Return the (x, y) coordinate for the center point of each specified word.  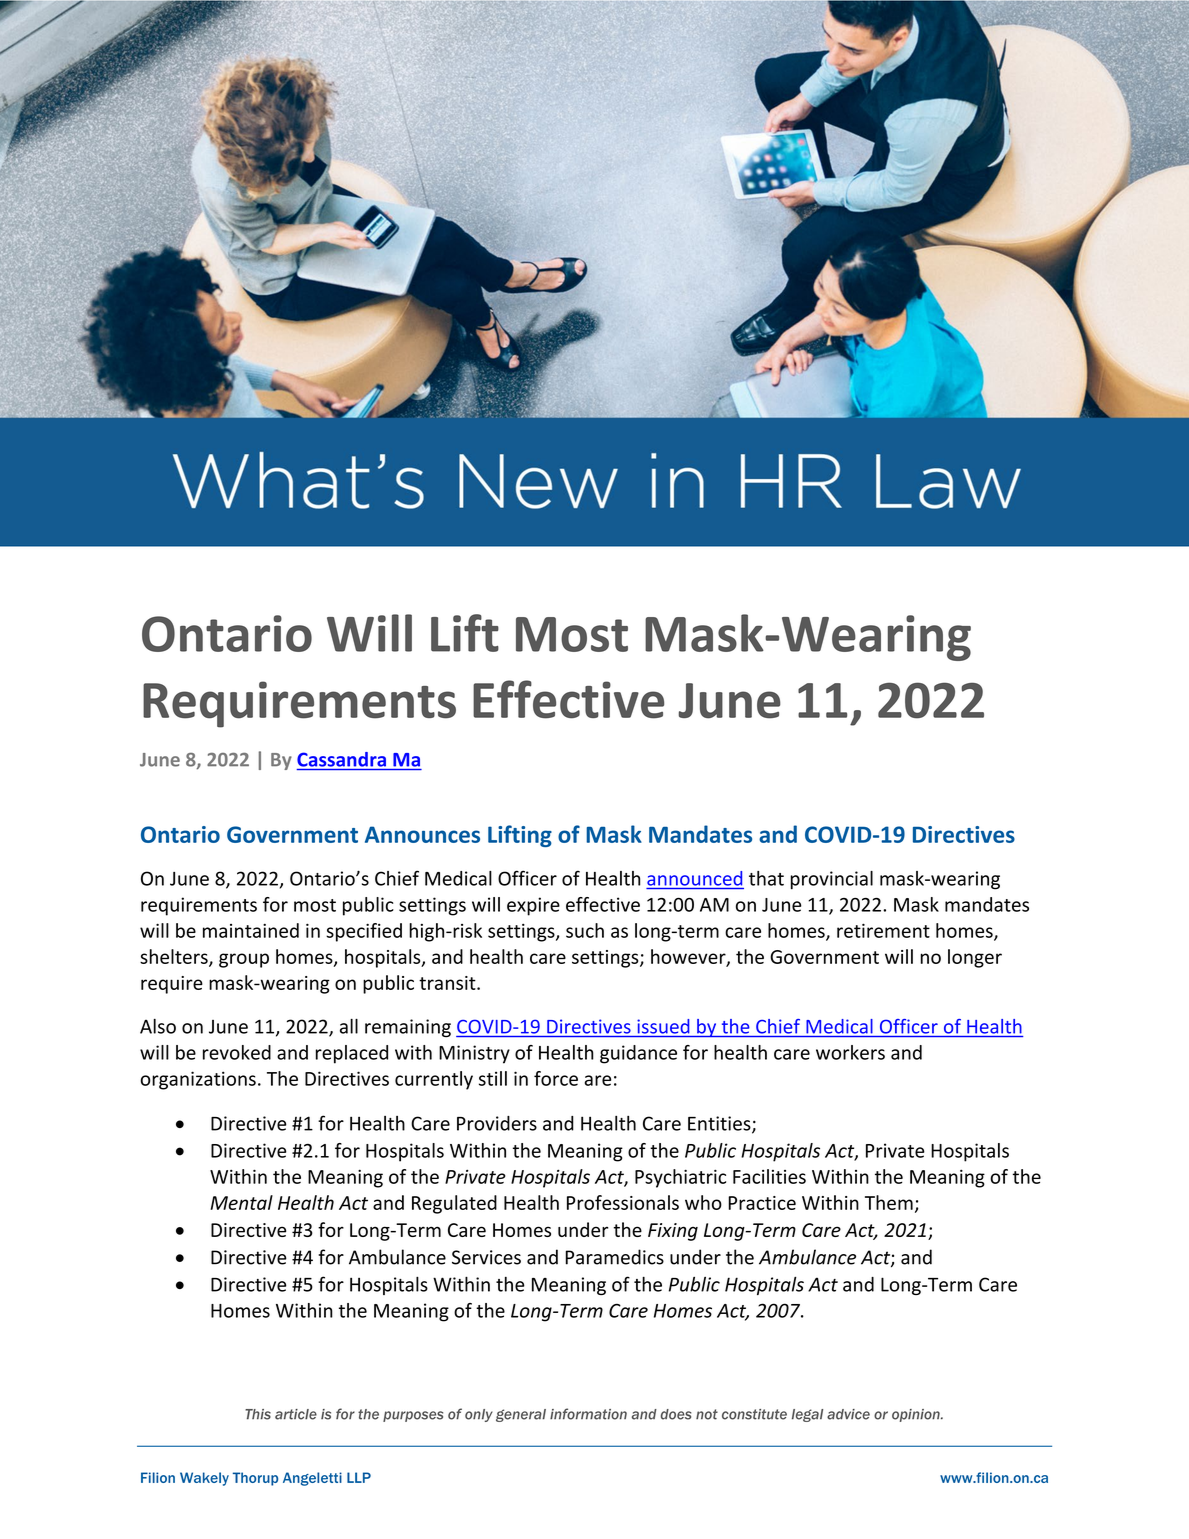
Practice (762, 1203)
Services (486, 1257)
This (258, 1414)
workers (850, 1052)
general (521, 1415)
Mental (241, 1202)
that (766, 878)
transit (448, 983)
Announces (422, 834)
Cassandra (341, 759)
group (244, 960)
